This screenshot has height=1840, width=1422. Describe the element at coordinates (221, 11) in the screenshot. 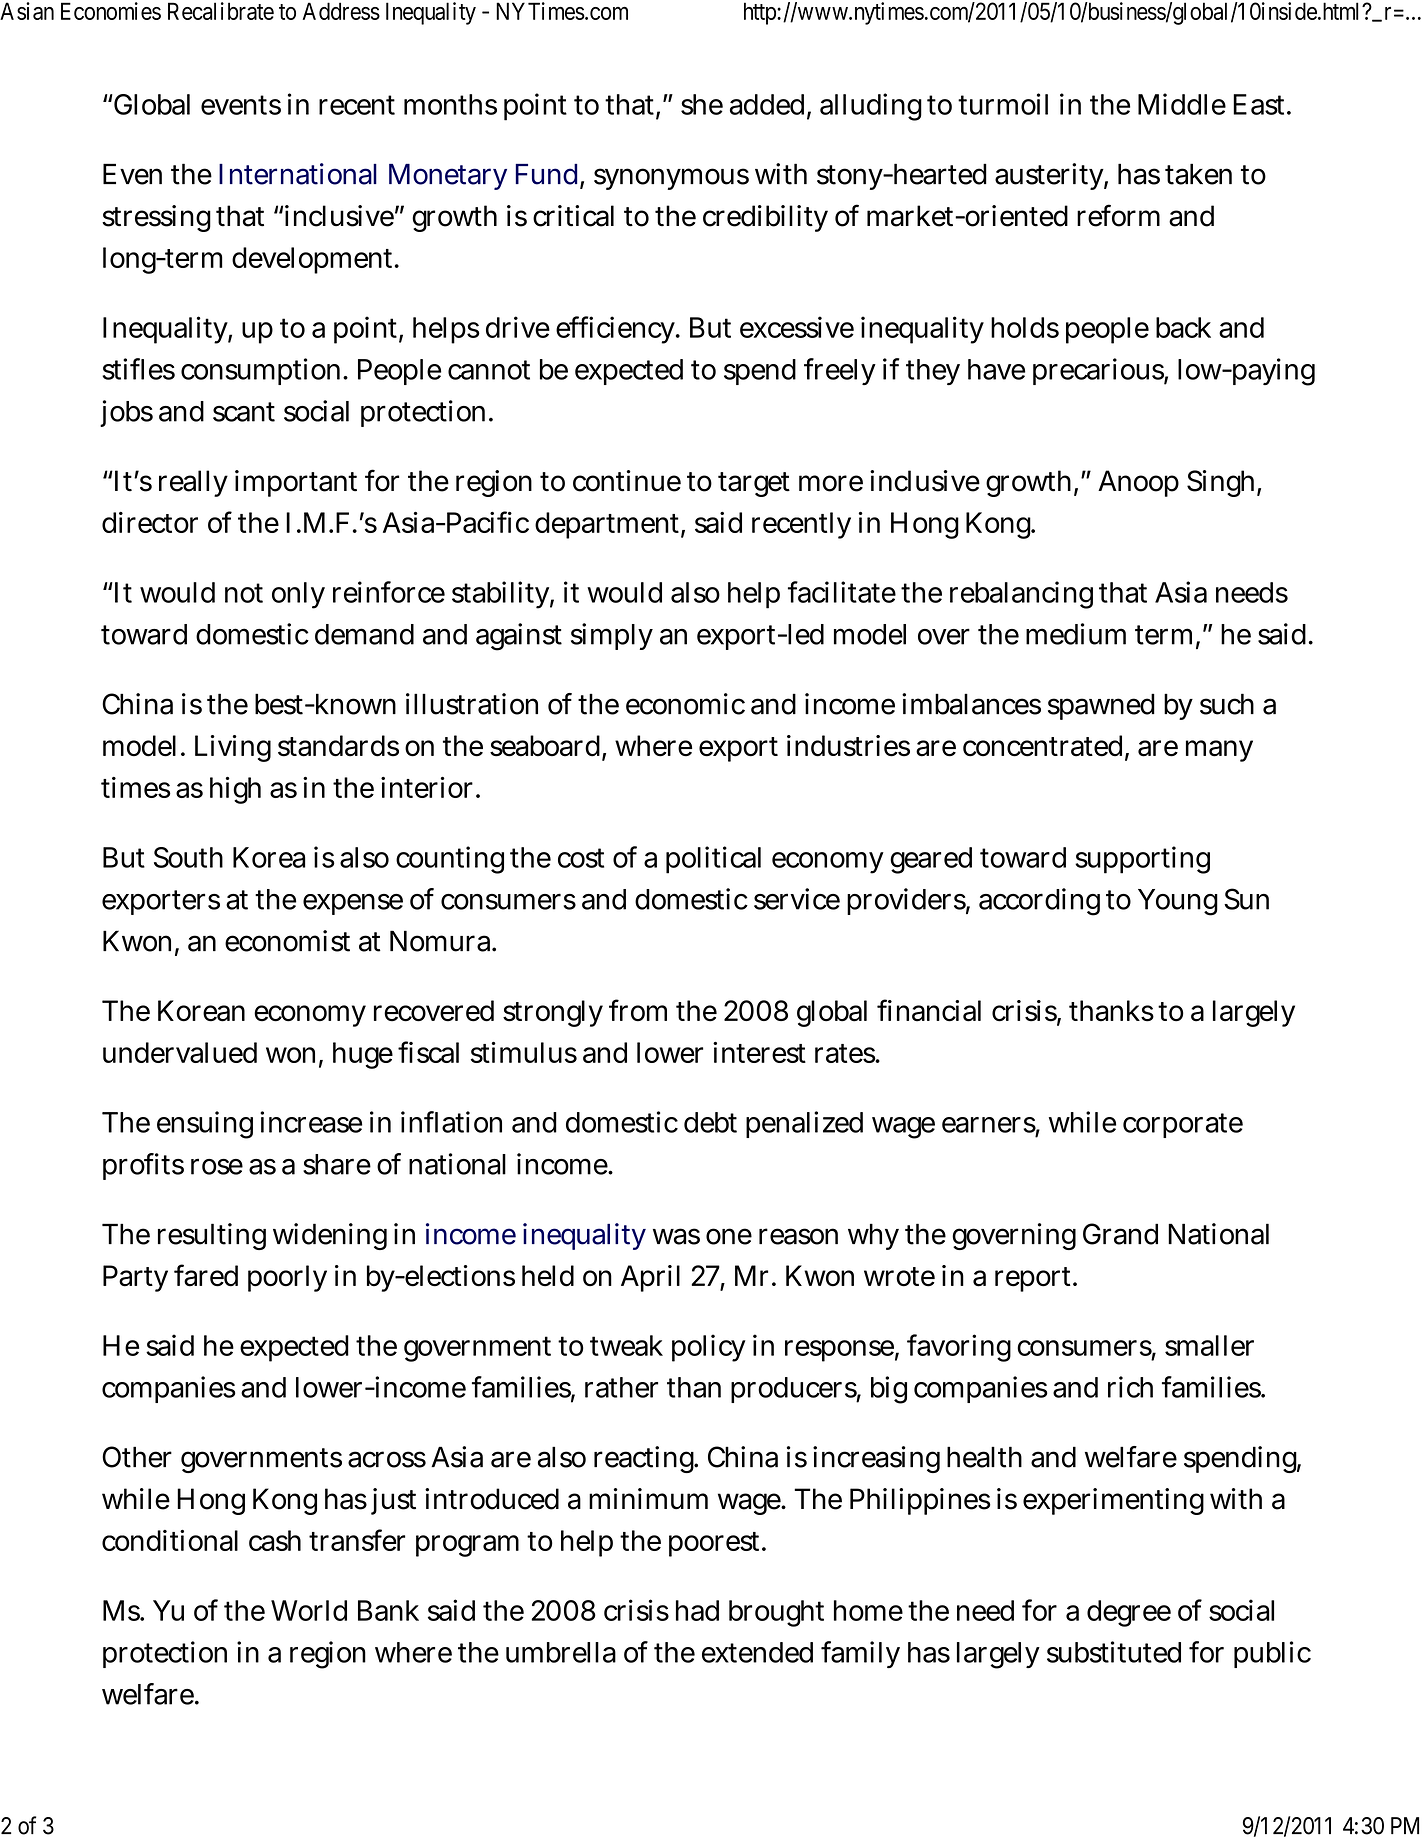

I see `Recalibrate` at that location.
